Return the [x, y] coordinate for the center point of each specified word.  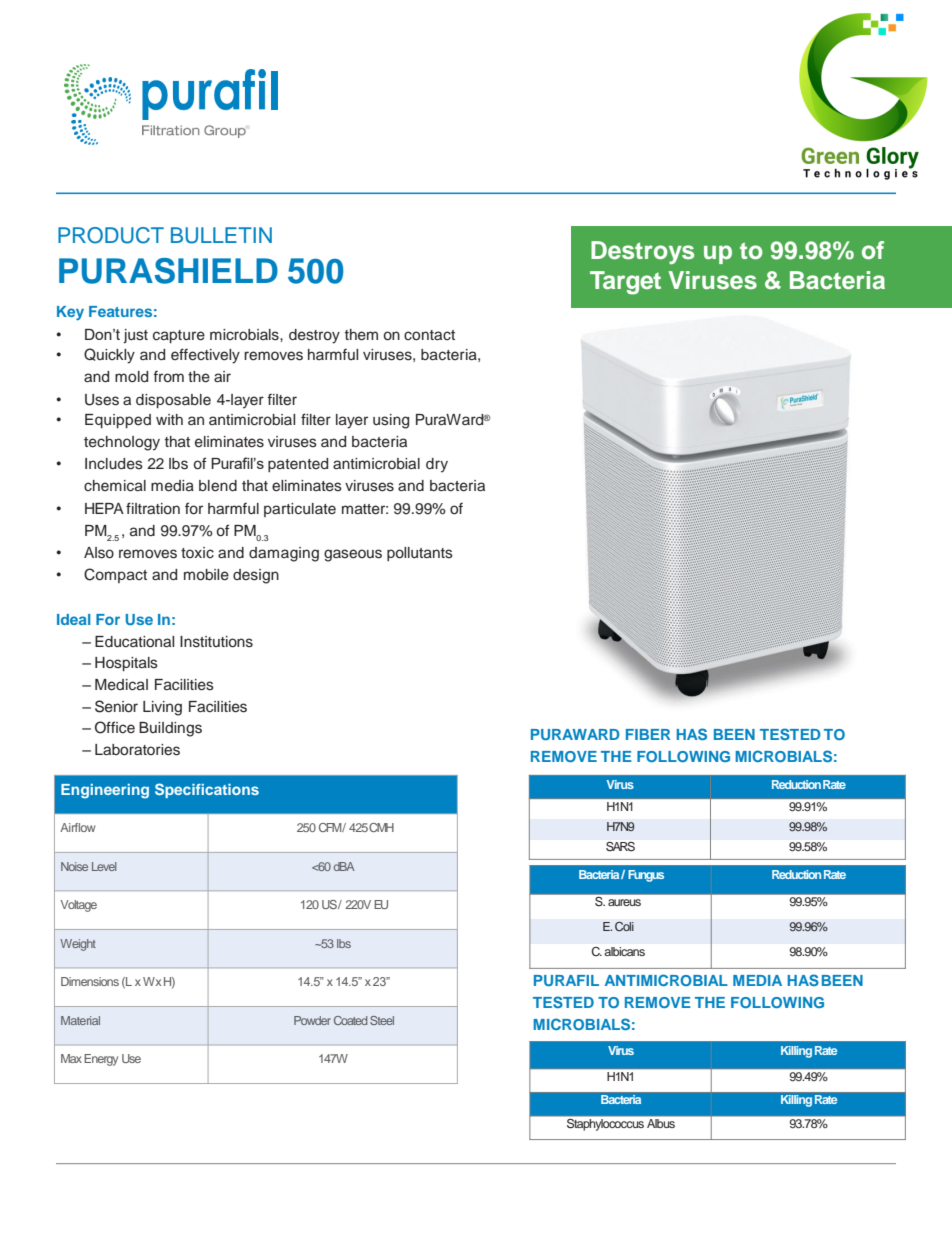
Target [625, 283]
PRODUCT [111, 235]
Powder [312, 1020]
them [361, 335]
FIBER [648, 734]
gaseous [353, 555]
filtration [153, 508]
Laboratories [137, 750]
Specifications [207, 790]
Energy [101, 1060]
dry [437, 465]
